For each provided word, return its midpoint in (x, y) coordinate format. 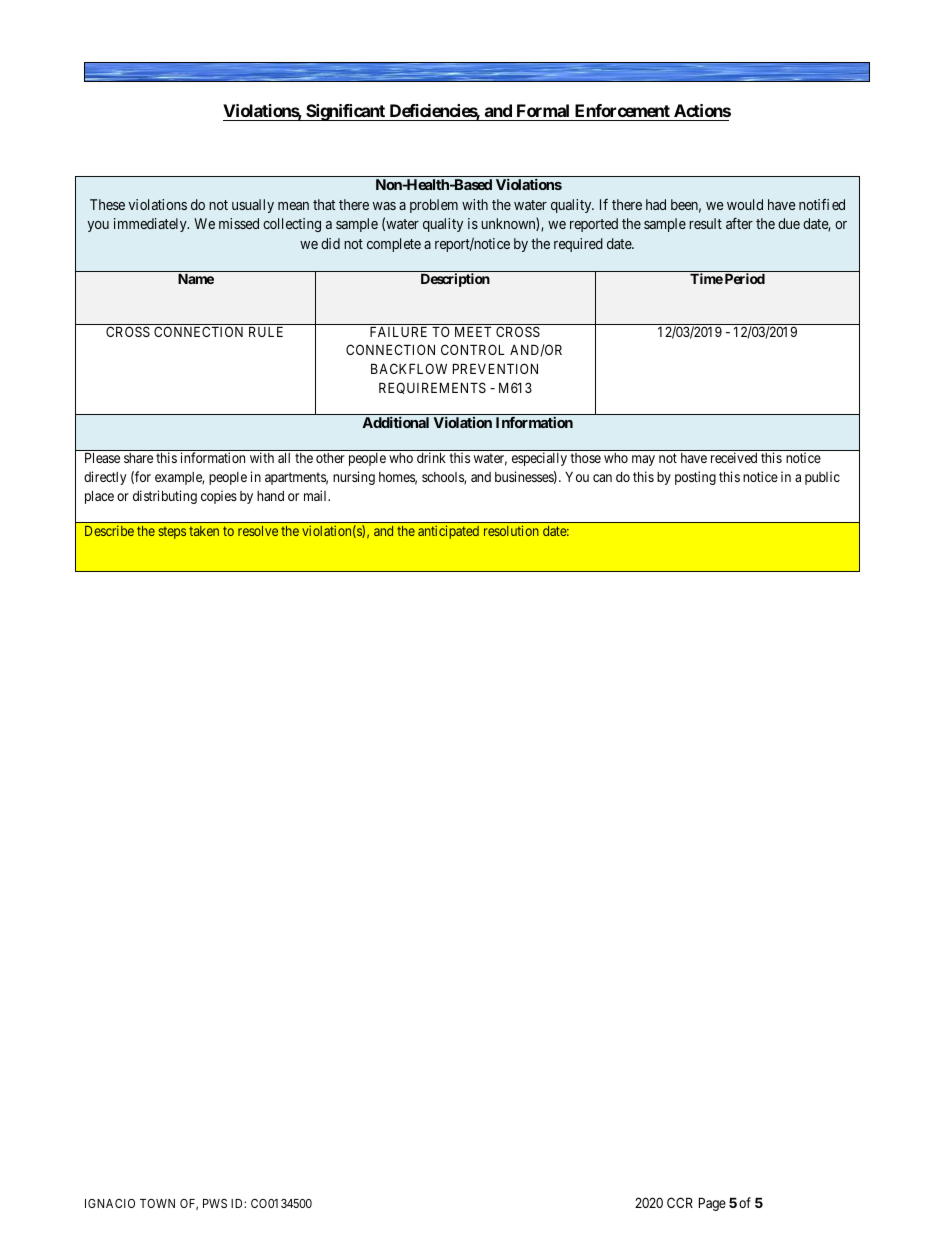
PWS (215, 1203)
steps (172, 532)
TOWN (157, 1203)
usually (253, 206)
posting (695, 478)
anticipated (448, 532)
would (745, 204)
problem (434, 206)
